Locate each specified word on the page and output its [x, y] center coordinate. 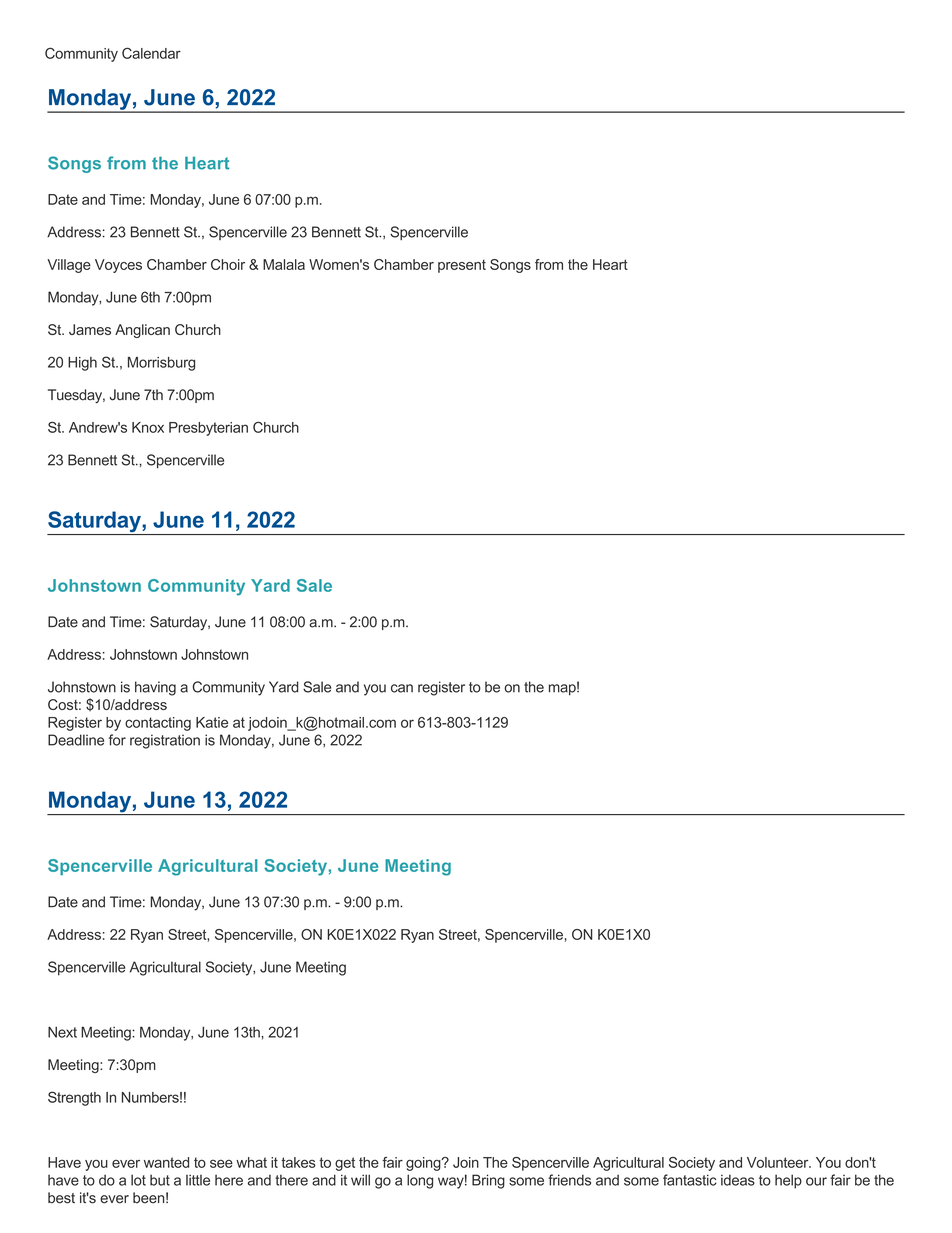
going [424, 1164]
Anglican [142, 331]
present [462, 266]
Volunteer [779, 1162]
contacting [158, 724]
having [155, 688]
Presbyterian [208, 429]
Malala [284, 264]
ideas [738, 1180]
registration [165, 741]
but [160, 1180]
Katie [212, 722]
